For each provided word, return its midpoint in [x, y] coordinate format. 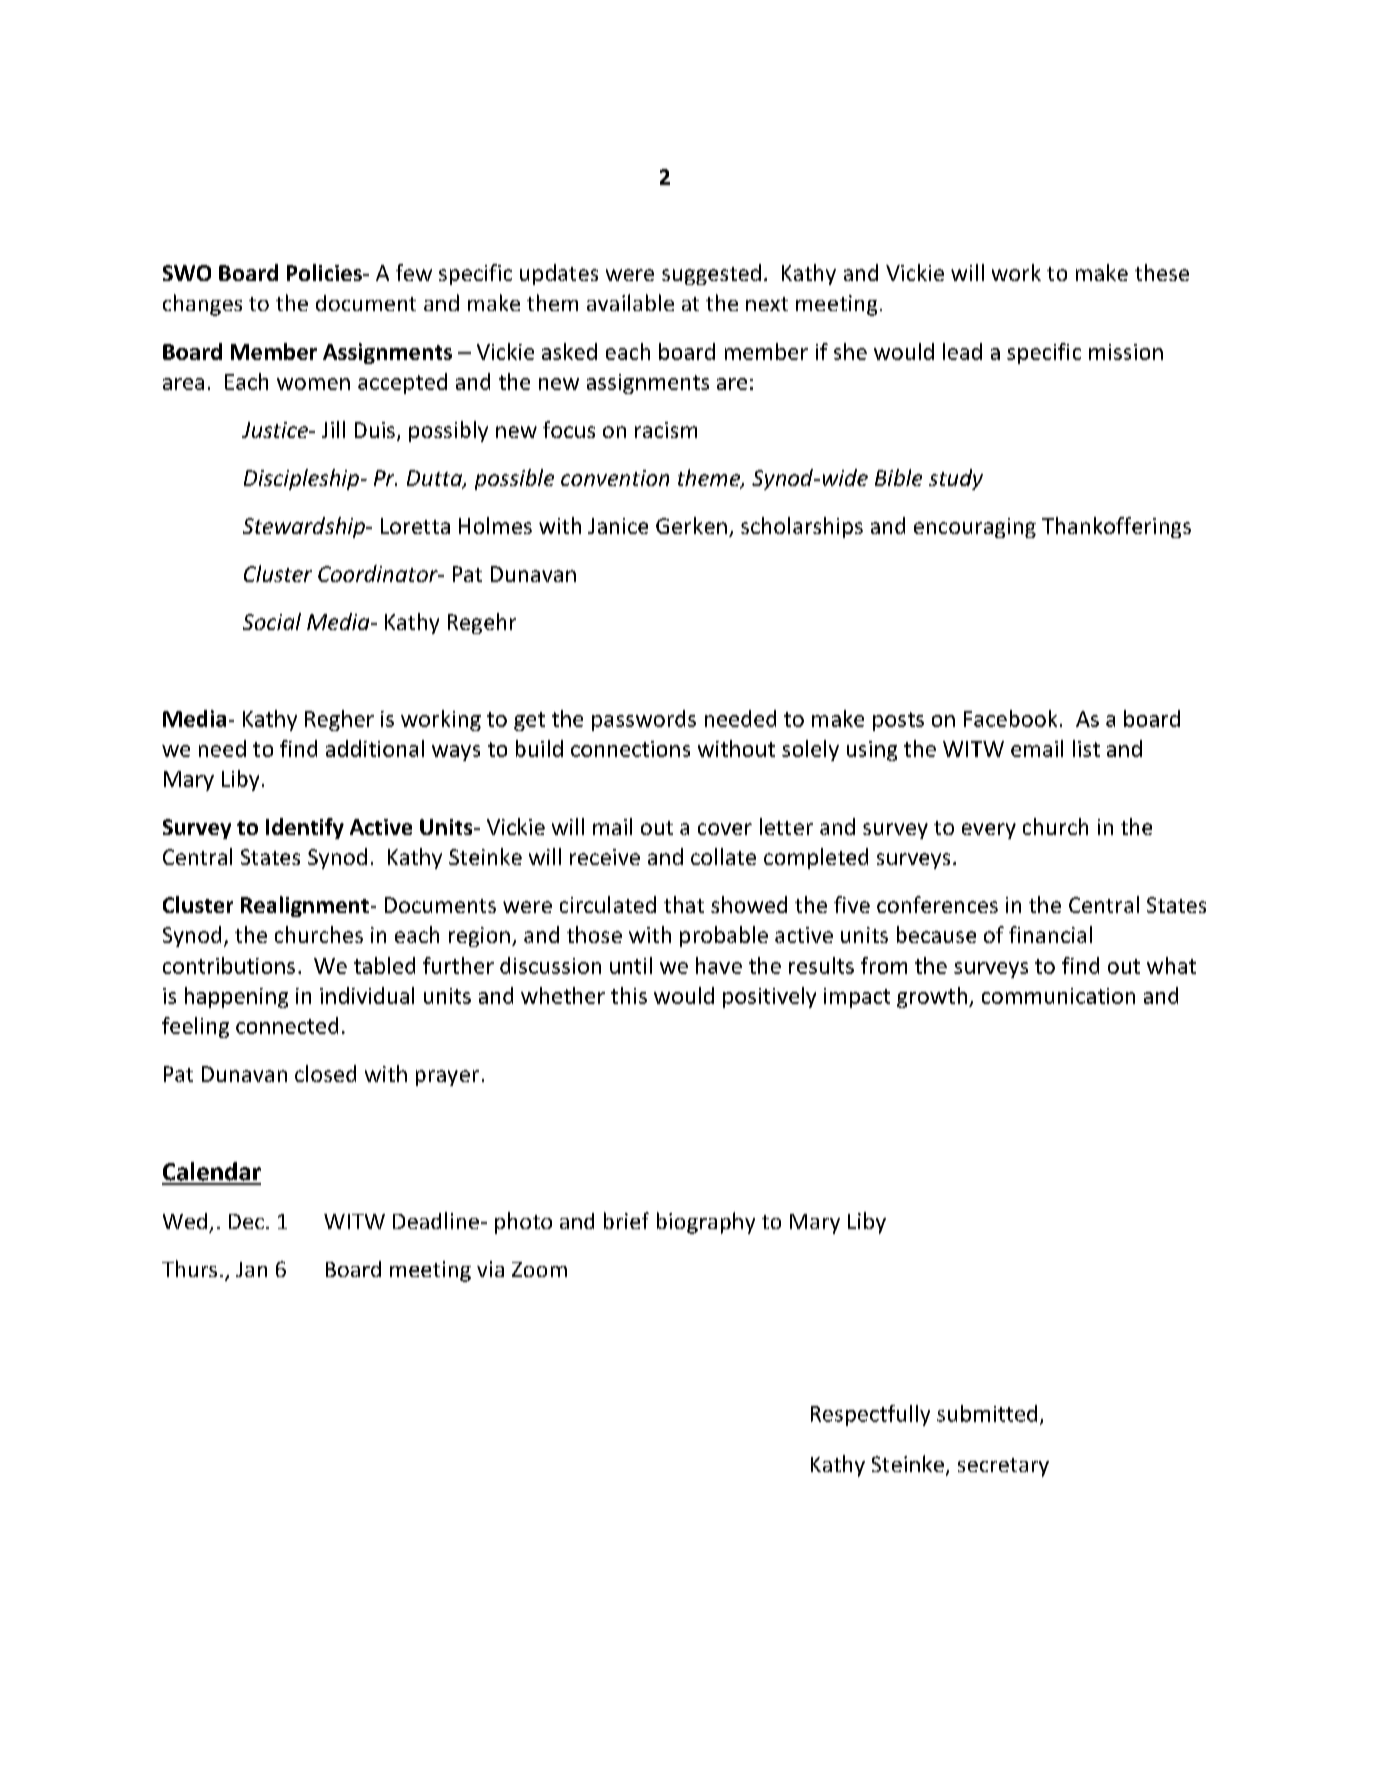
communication [1058, 996]
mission [1126, 352]
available [630, 302]
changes [202, 305]
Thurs [189, 1268]
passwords [644, 720]
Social [272, 621]
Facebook [1010, 718]
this [629, 995]
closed [325, 1073]
